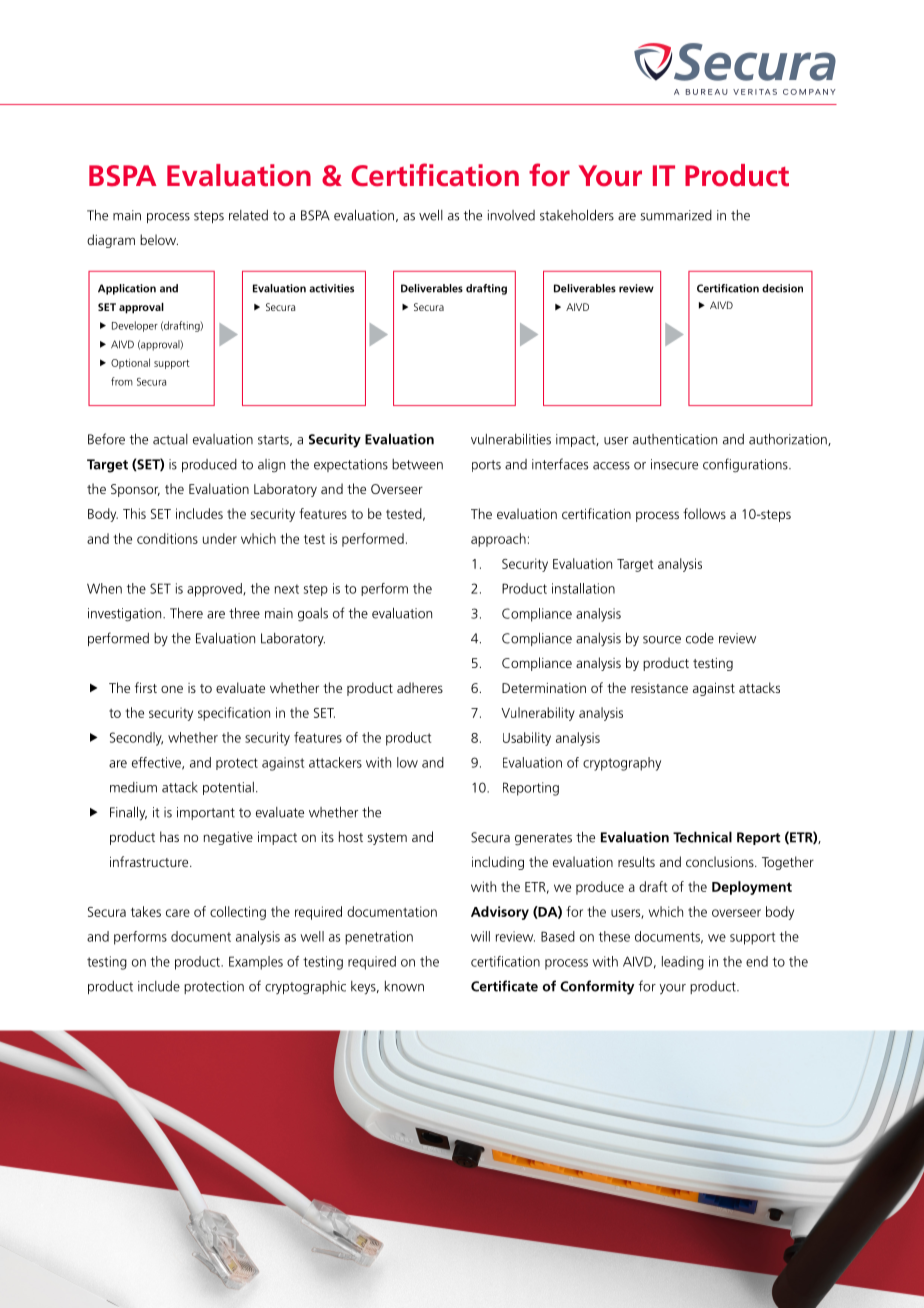  Describe the element at coordinates (159, 239) in the image. I see `below` at that location.
